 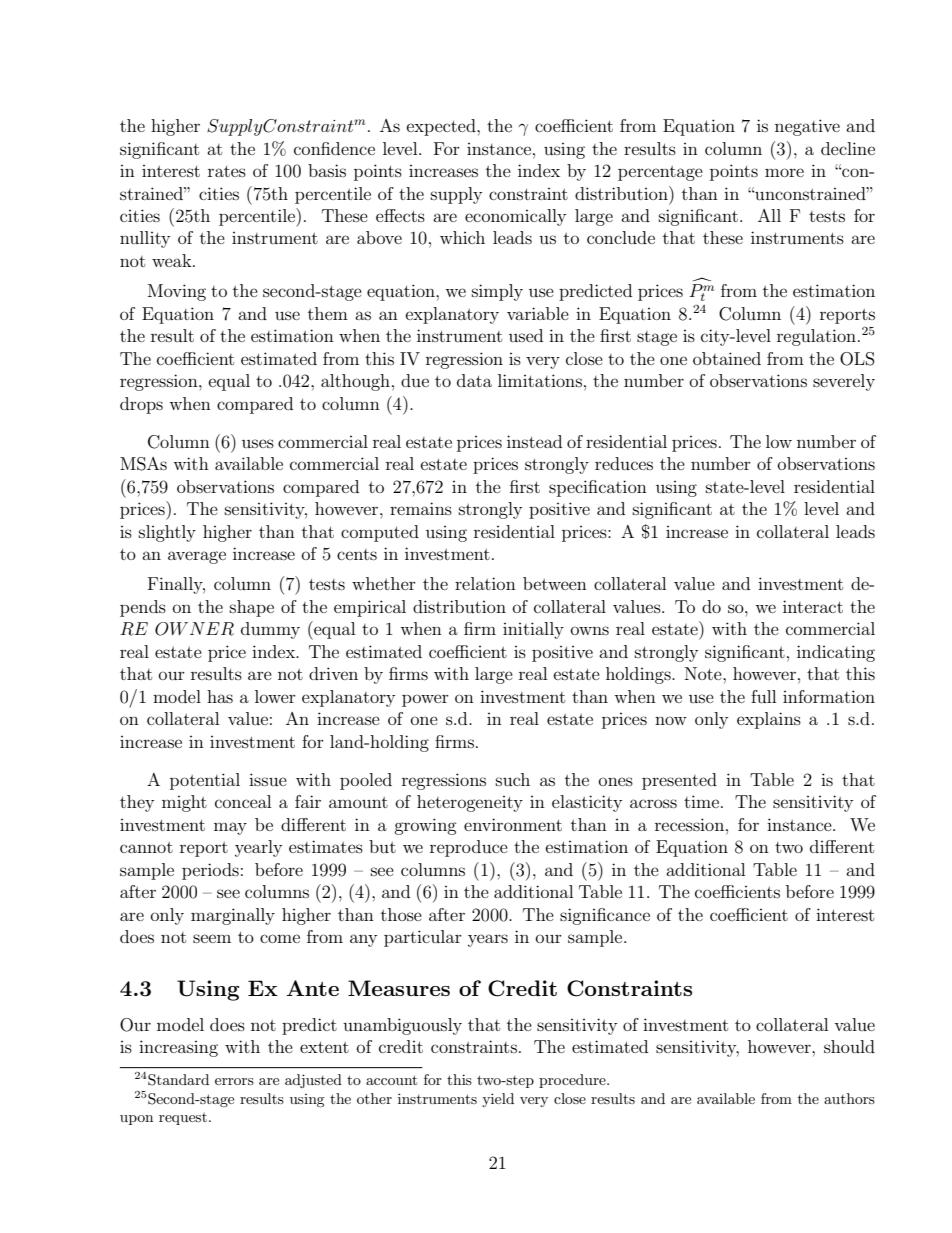 I want to click on instead, so click(x=534, y=441).
